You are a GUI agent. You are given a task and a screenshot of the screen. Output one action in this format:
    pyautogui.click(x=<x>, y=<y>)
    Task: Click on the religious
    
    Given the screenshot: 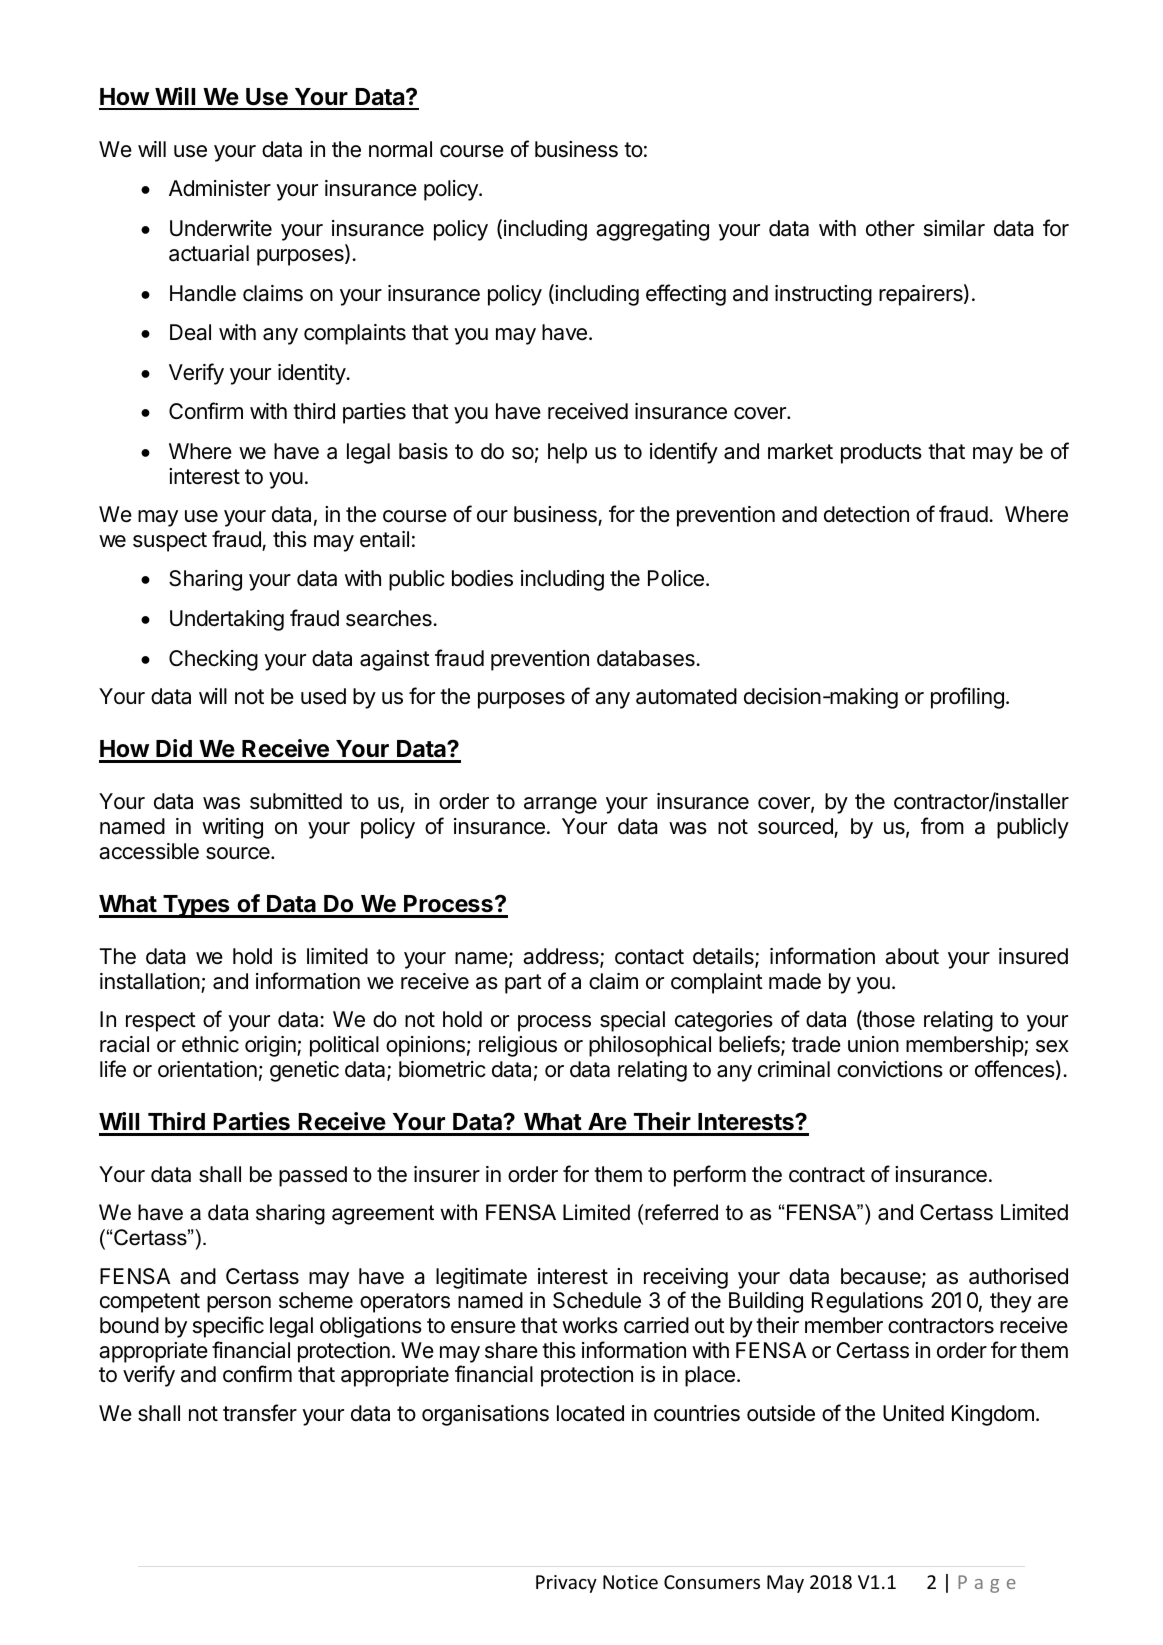 What is the action you would take?
    pyautogui.click(x=518, y=1046)
